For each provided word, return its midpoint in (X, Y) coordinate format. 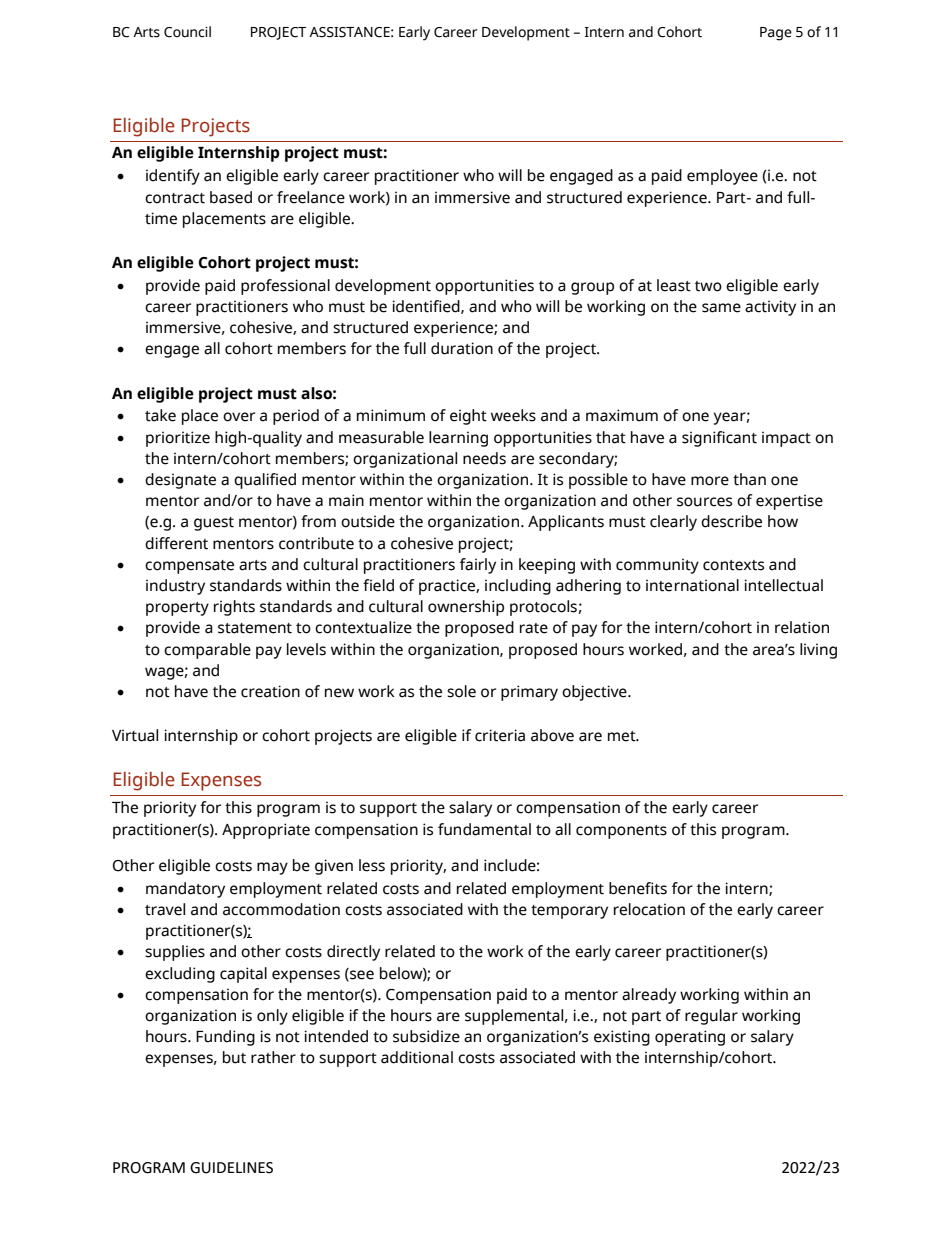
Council (187, 32)
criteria (500, 735)
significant (719, 439)
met (623, 736)
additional (417, 1057)
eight (468, 417)
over (239, 417)
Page (776, 34)
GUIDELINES (231, 1168)
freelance (311, 197)
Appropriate (266, 831)
